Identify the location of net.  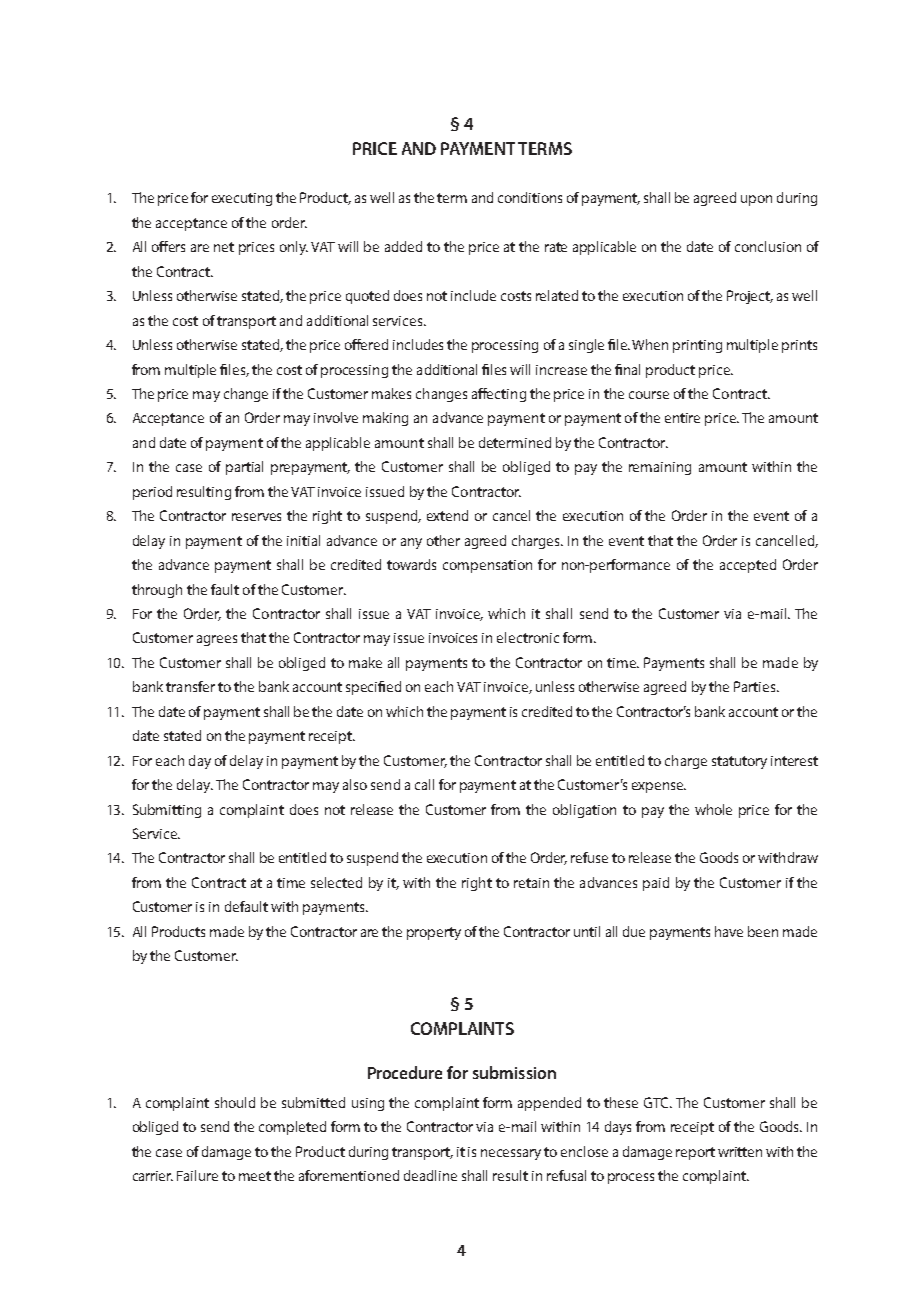
(224, 247).
